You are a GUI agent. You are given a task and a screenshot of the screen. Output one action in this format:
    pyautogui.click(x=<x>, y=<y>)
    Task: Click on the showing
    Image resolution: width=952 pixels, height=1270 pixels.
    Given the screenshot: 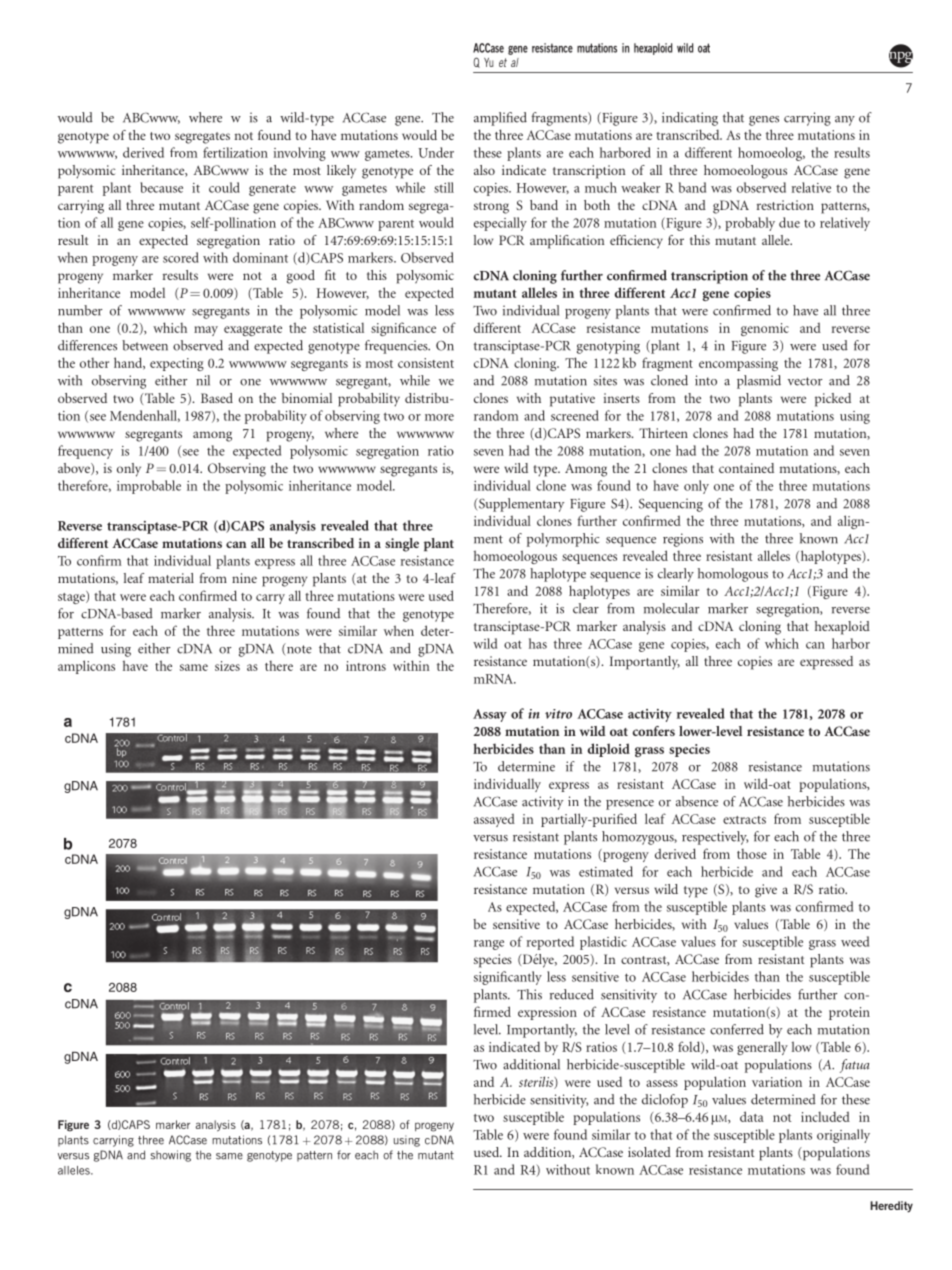 What is the action you would take?
    pyautogui.click(x=171, y=1156)
